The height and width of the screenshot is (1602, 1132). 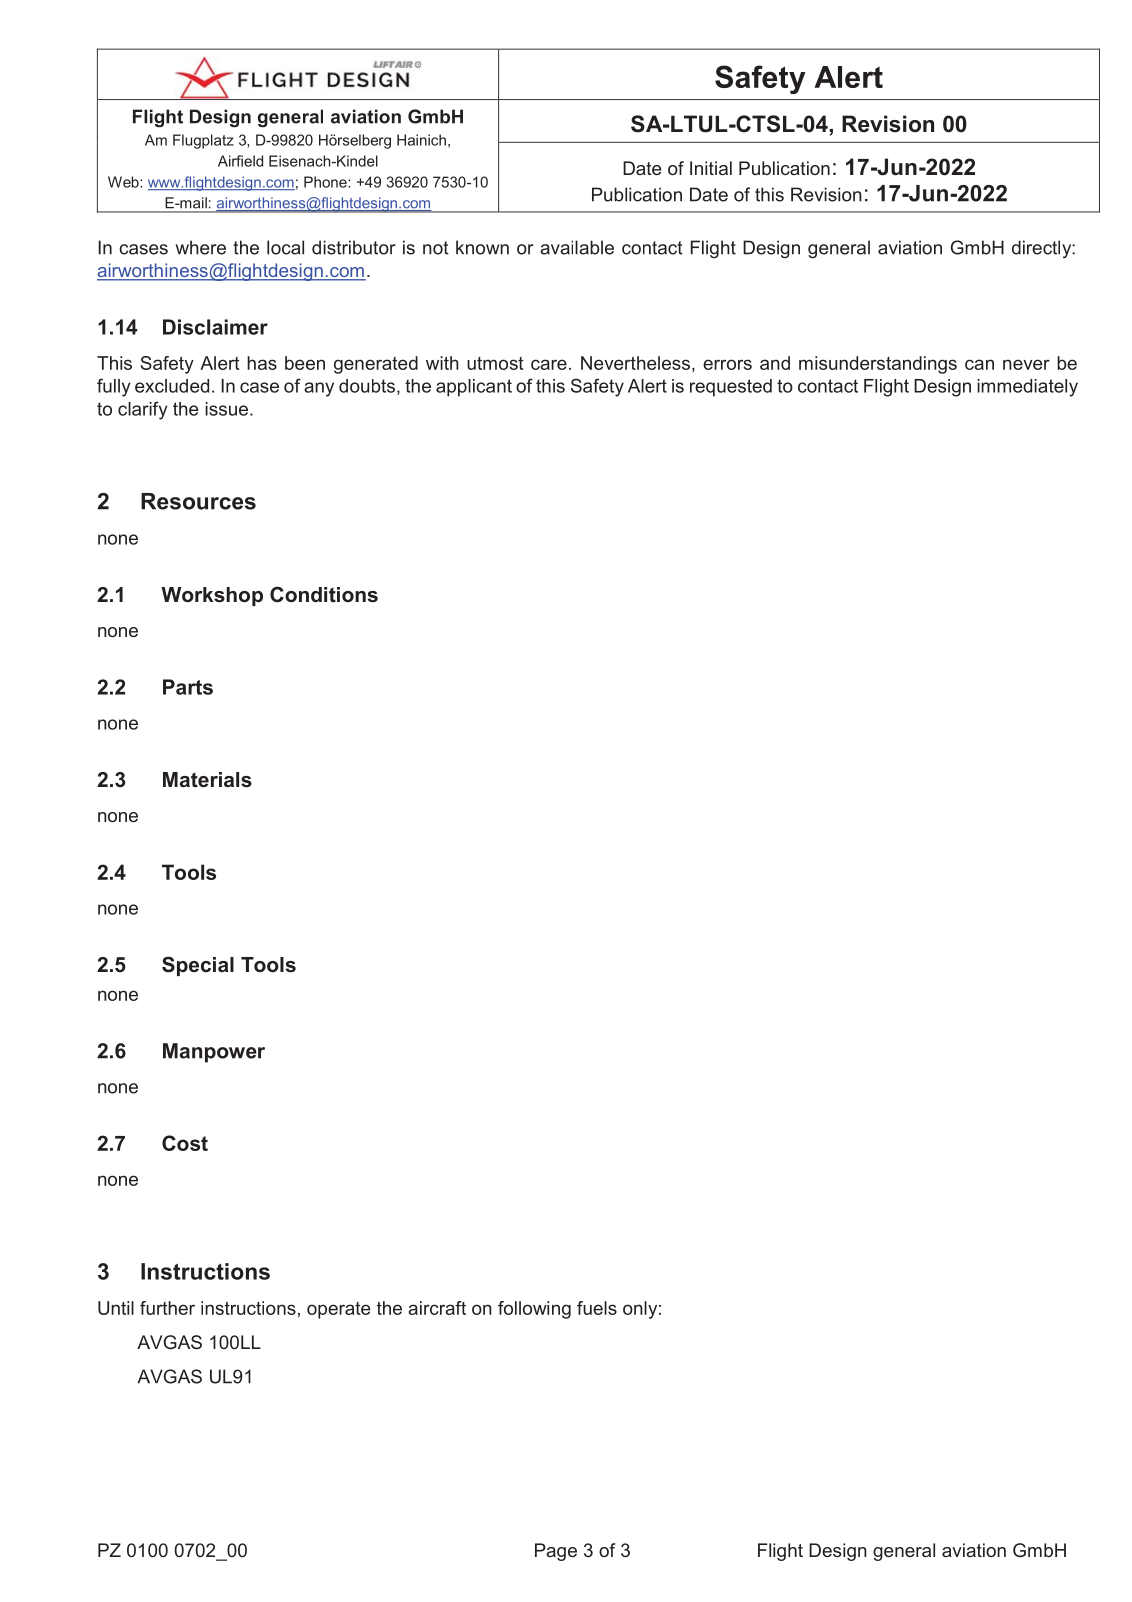 I want to click on Materials, so click(x=207, y=780).
